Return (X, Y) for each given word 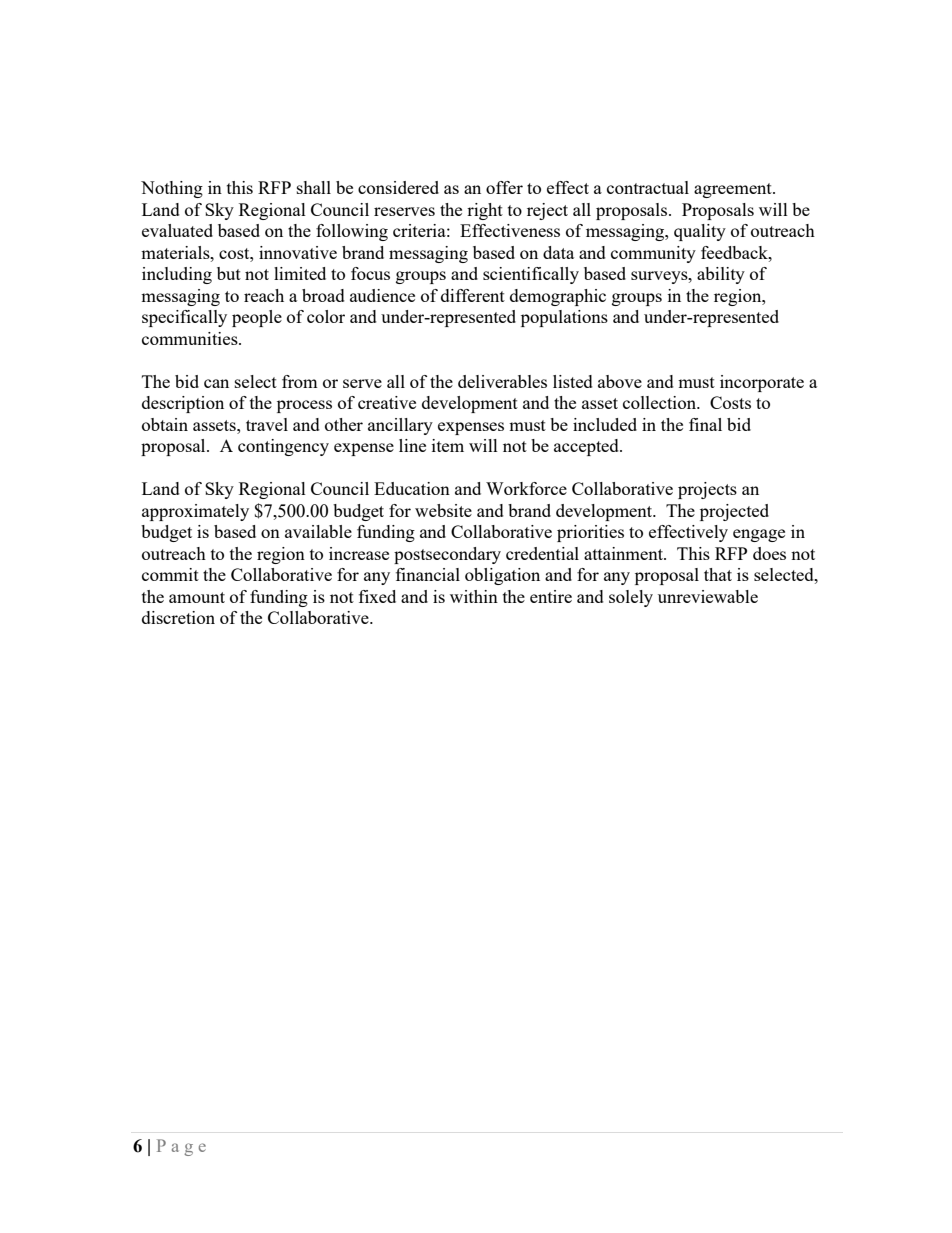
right (485, 211)
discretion (178, 617)
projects (707, 490)
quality (700, 232)
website (443, 510)
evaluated (177, 230)
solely (631, 598)
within (474, 596)
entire (551, 596)
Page (181, 1147)
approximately (195, 512)
